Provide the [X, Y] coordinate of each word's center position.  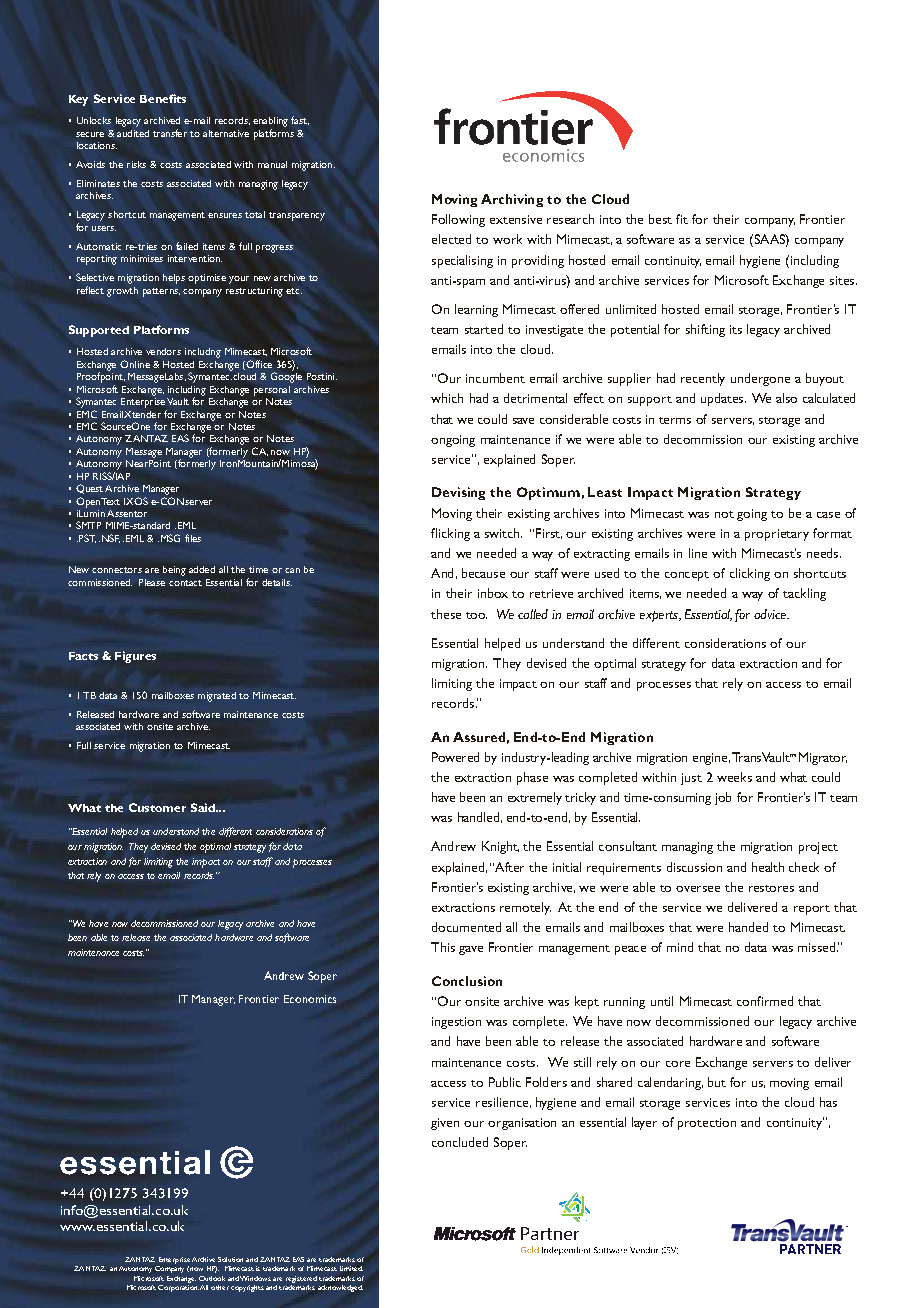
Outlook [212, 1278]
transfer [170, 133]
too [476, 615]
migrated [217, 697]
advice [771, 614]
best [660, 219]
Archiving [512, 200]
